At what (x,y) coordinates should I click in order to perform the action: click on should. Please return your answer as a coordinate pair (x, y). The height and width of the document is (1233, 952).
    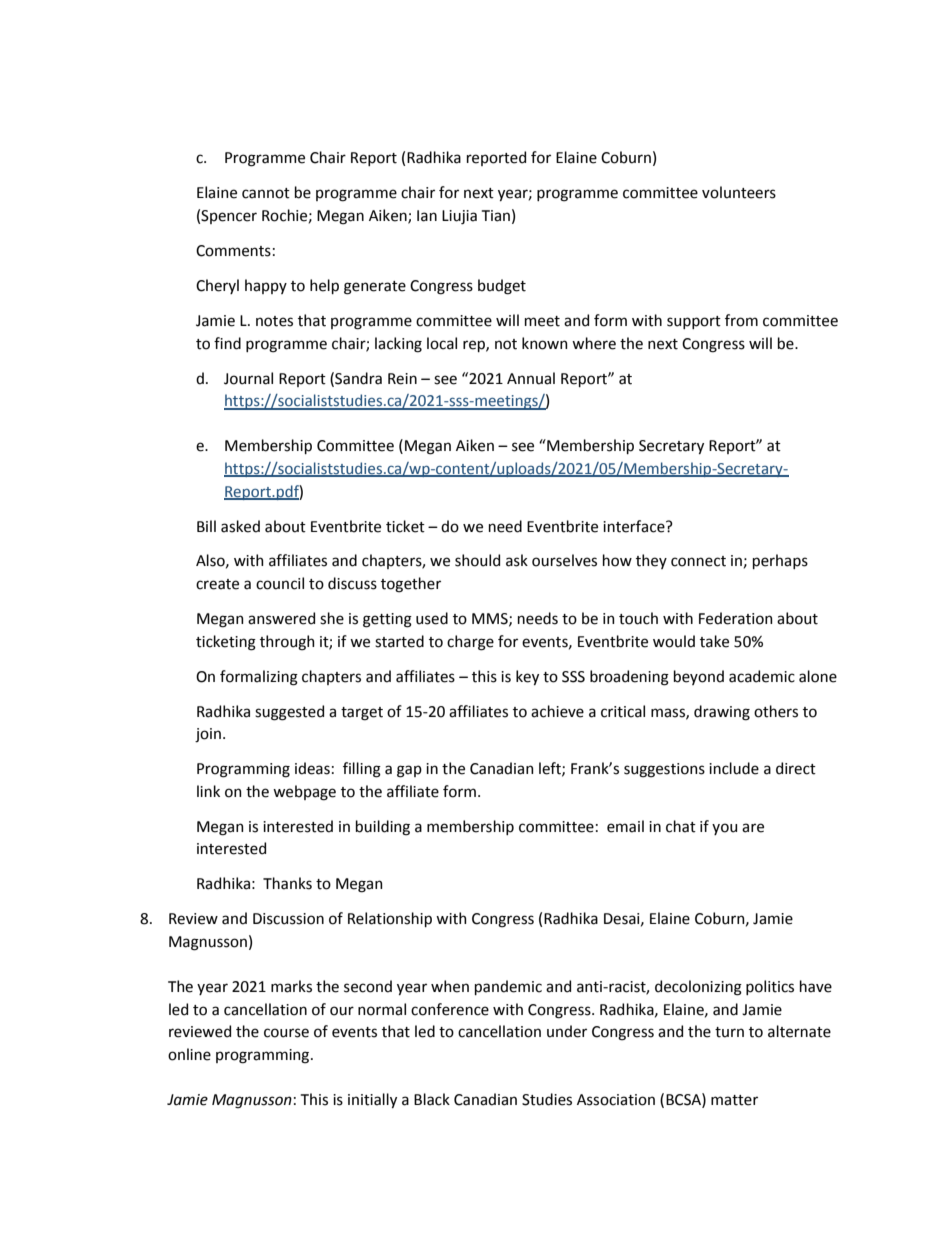
    Looking at the image, I should click on (477, 560).
